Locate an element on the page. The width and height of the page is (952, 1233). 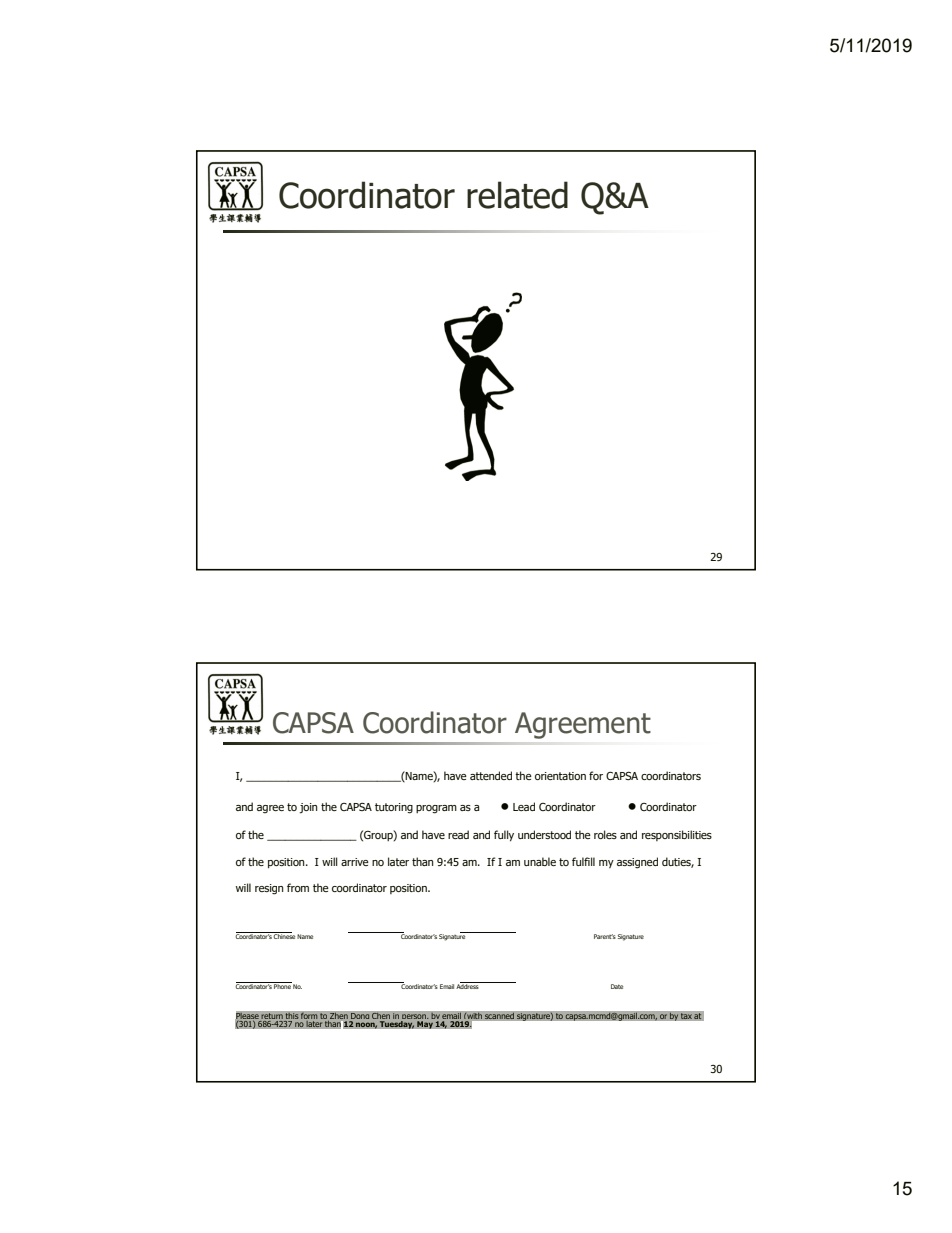
Date is located at coordinates (617, 986).
